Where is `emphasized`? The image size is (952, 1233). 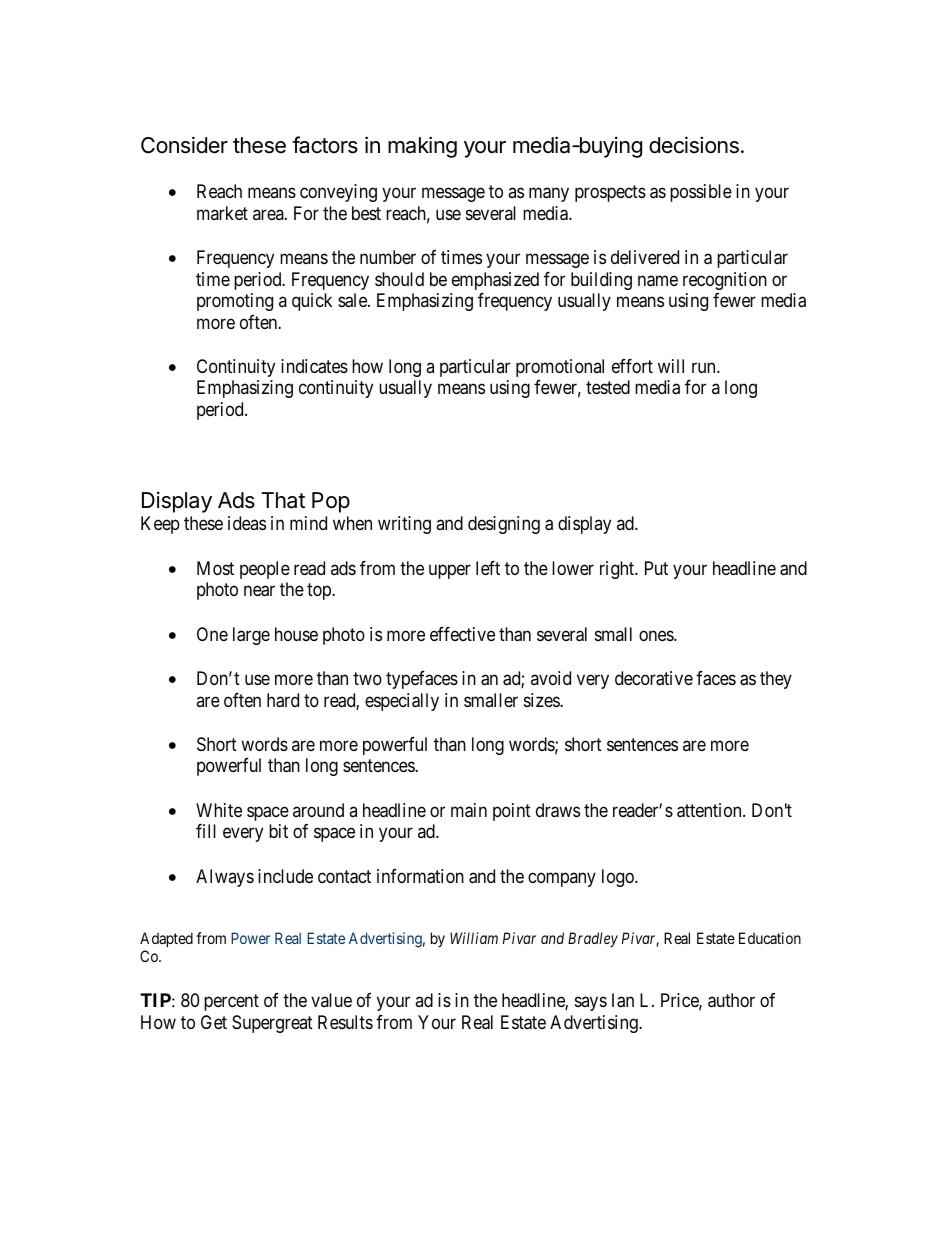 emphasized is located at coordinates (495, 281).
